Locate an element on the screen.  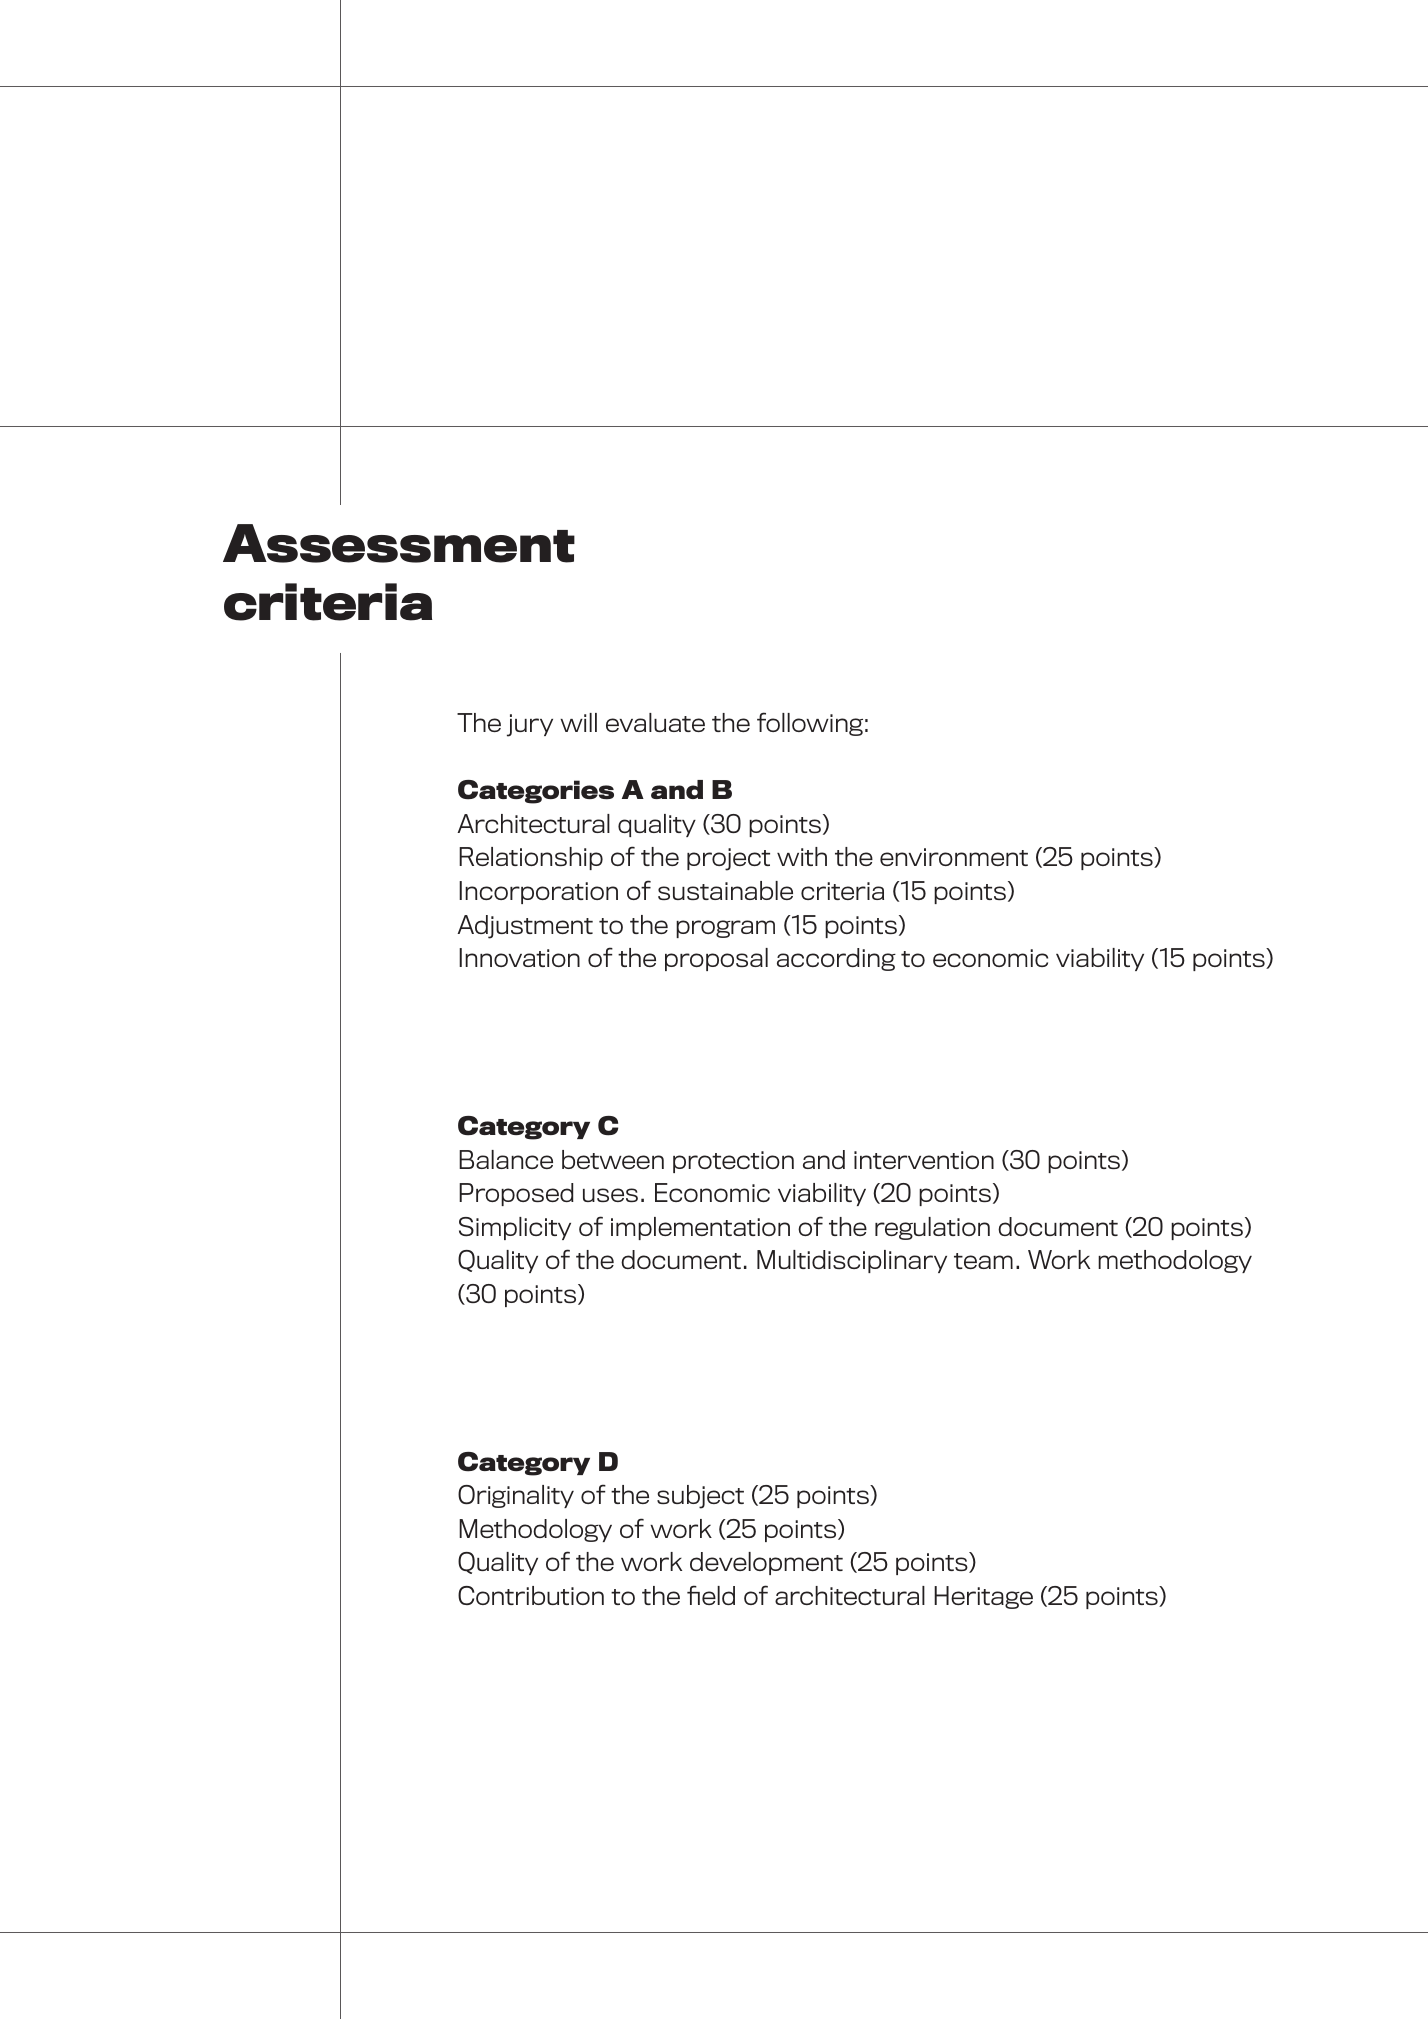
intervention is located at coordinates (924, 1160).
